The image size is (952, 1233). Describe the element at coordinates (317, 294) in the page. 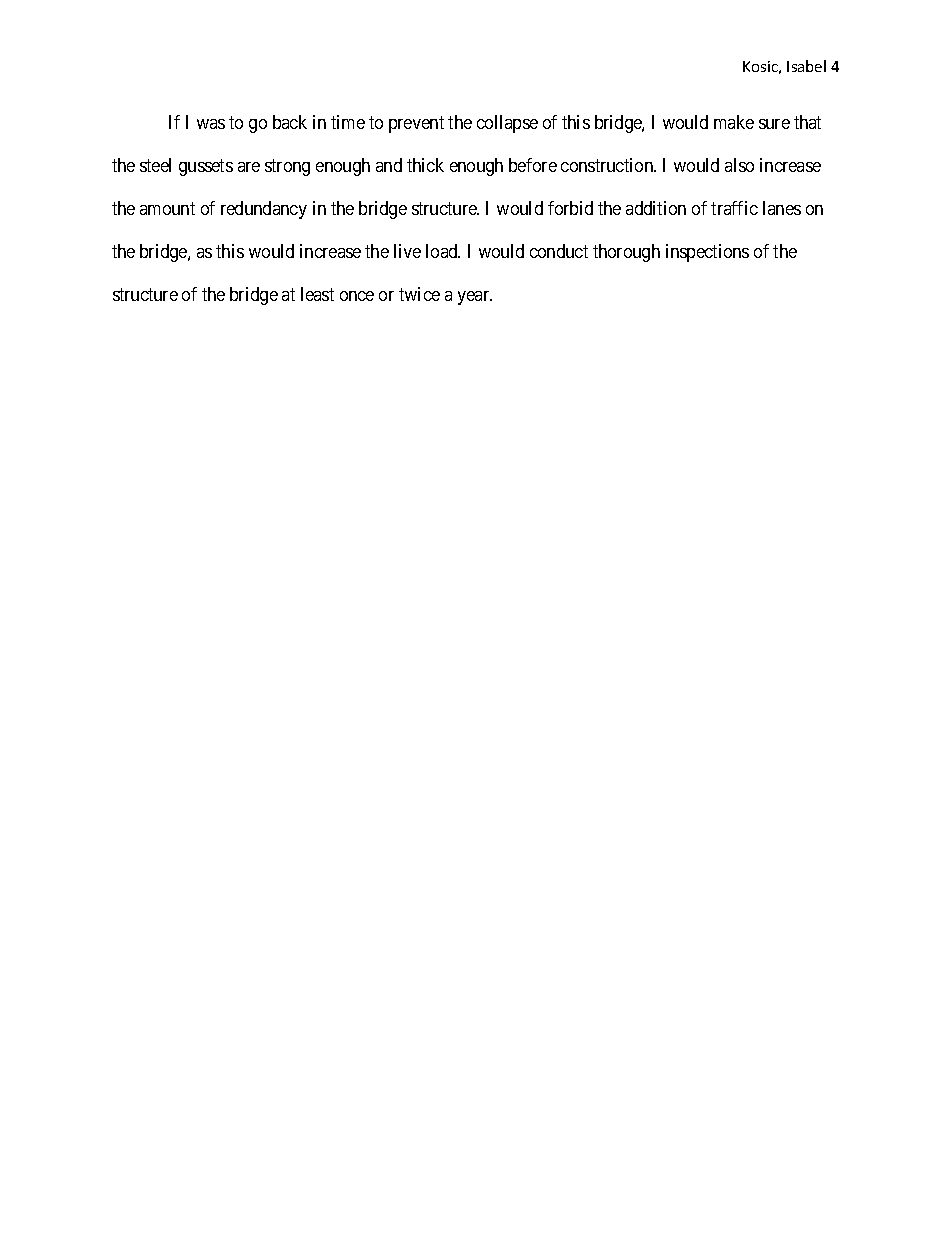

I see `least` at that location.
